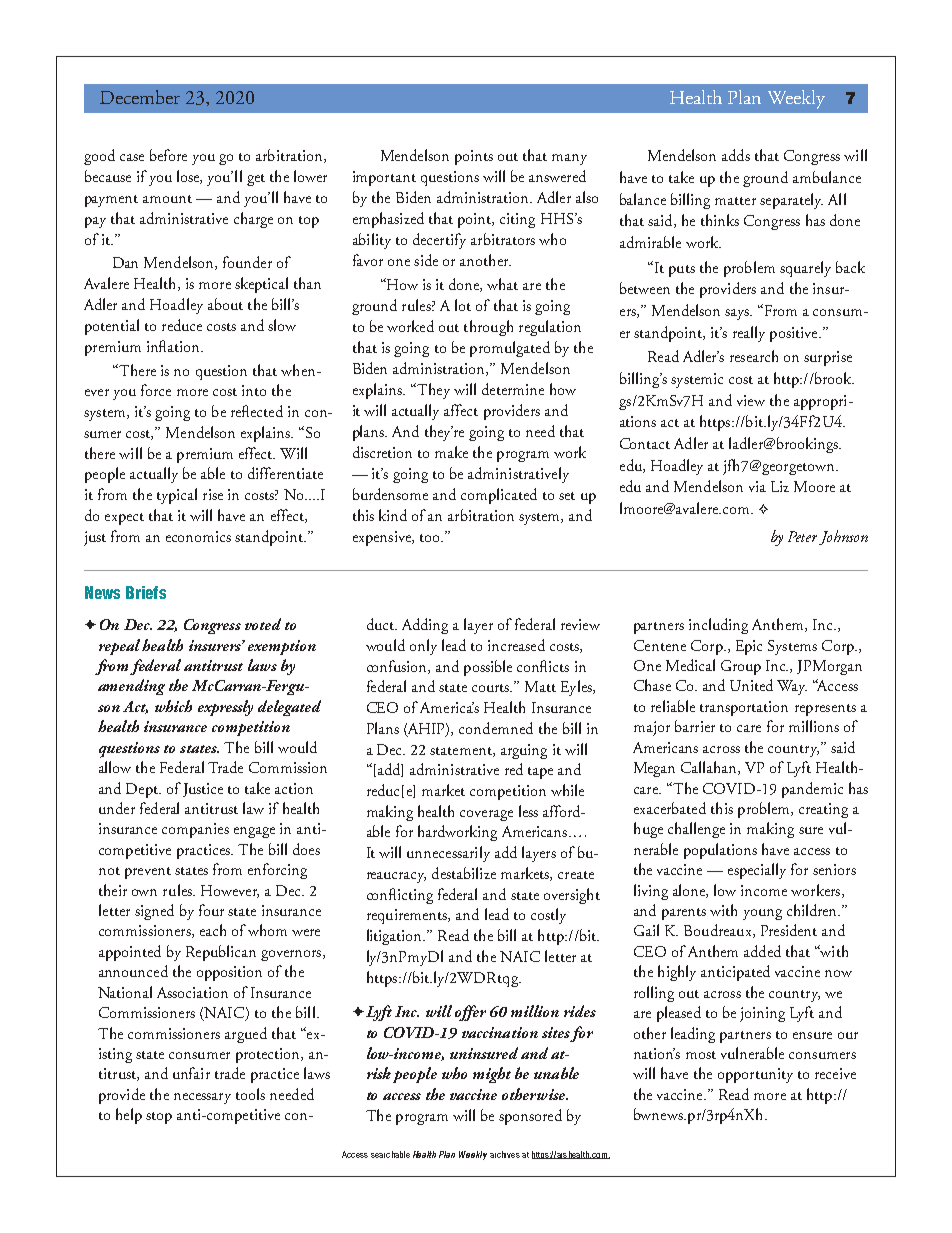  Describe the element at coordinates (173, 706) in the screenshot. I see `which` at that location.
